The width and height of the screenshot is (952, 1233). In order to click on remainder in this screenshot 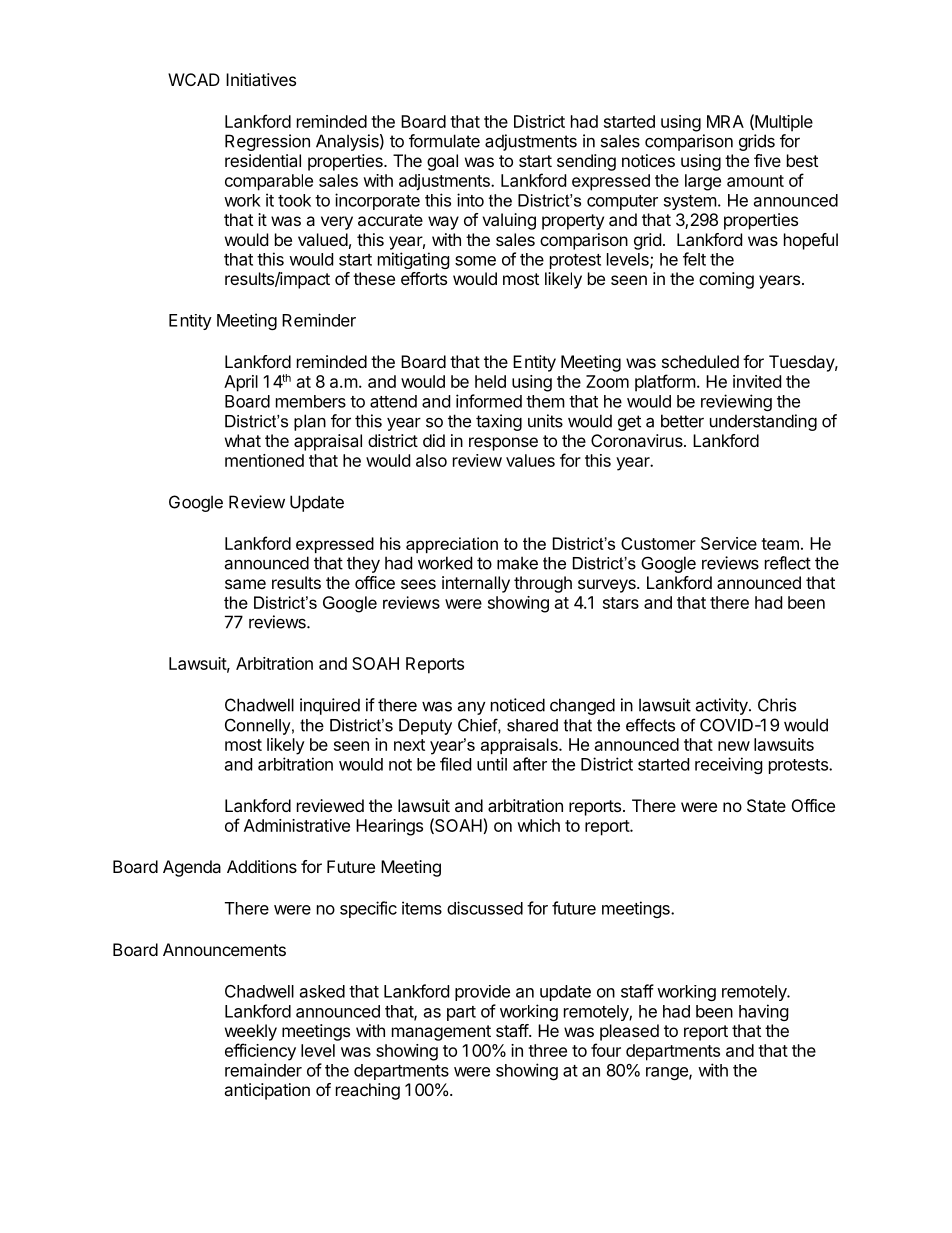, I will do `click(263, 1070)`.
